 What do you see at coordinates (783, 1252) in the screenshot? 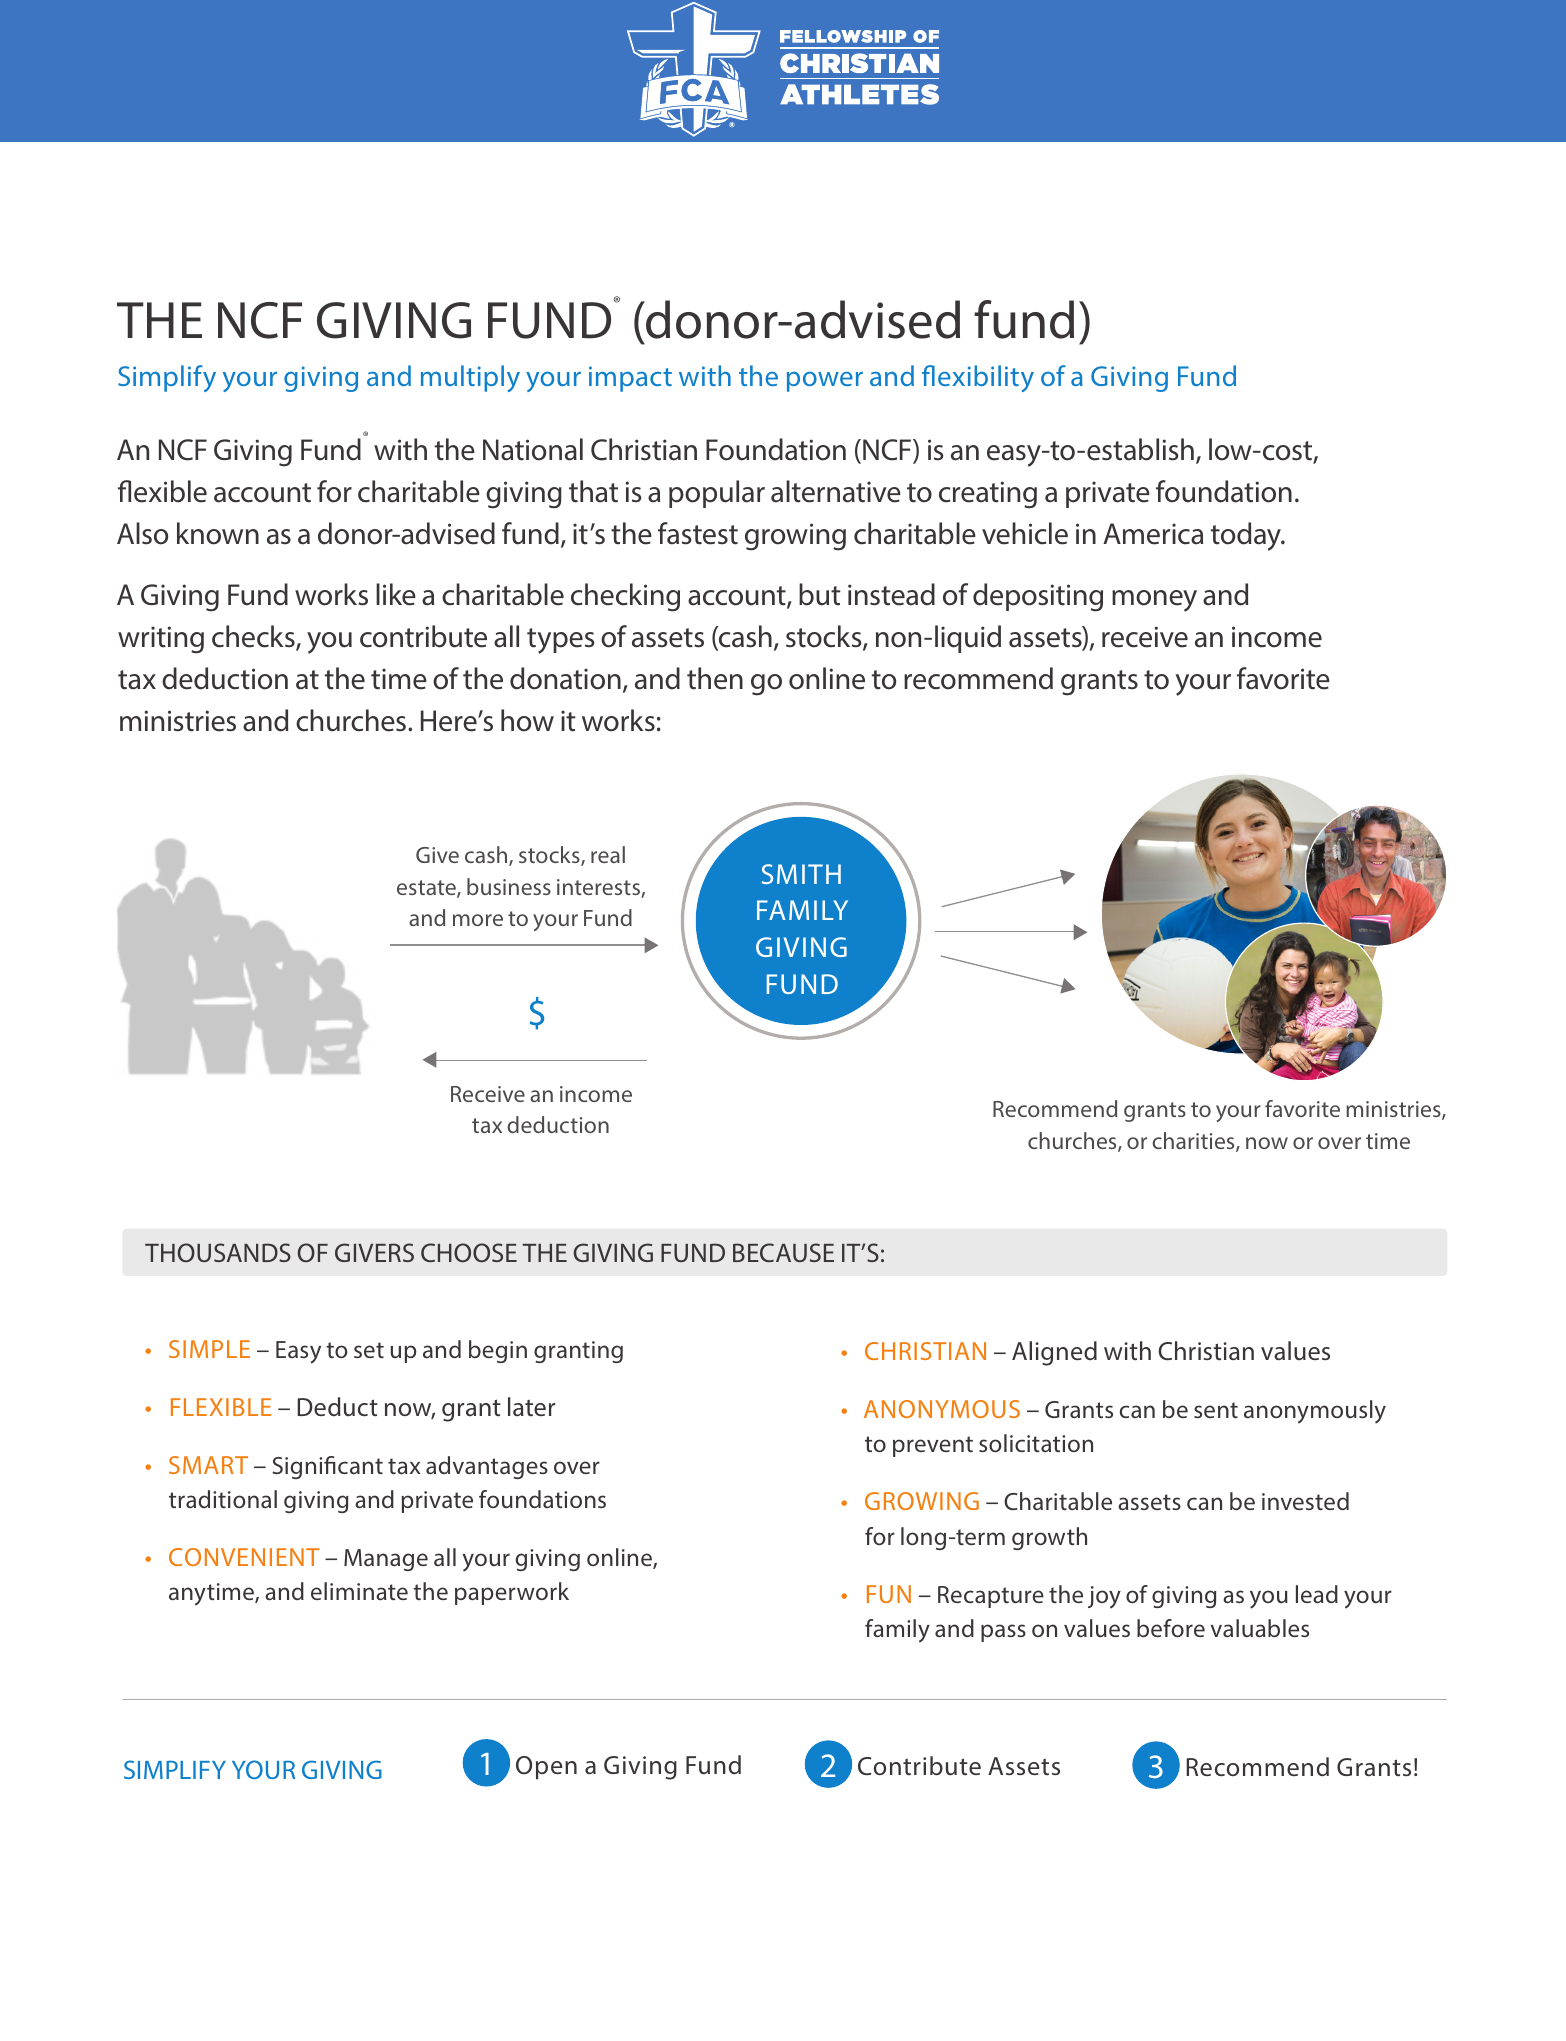
I see `BECAUSE` at bounding box center [783, 1252].
